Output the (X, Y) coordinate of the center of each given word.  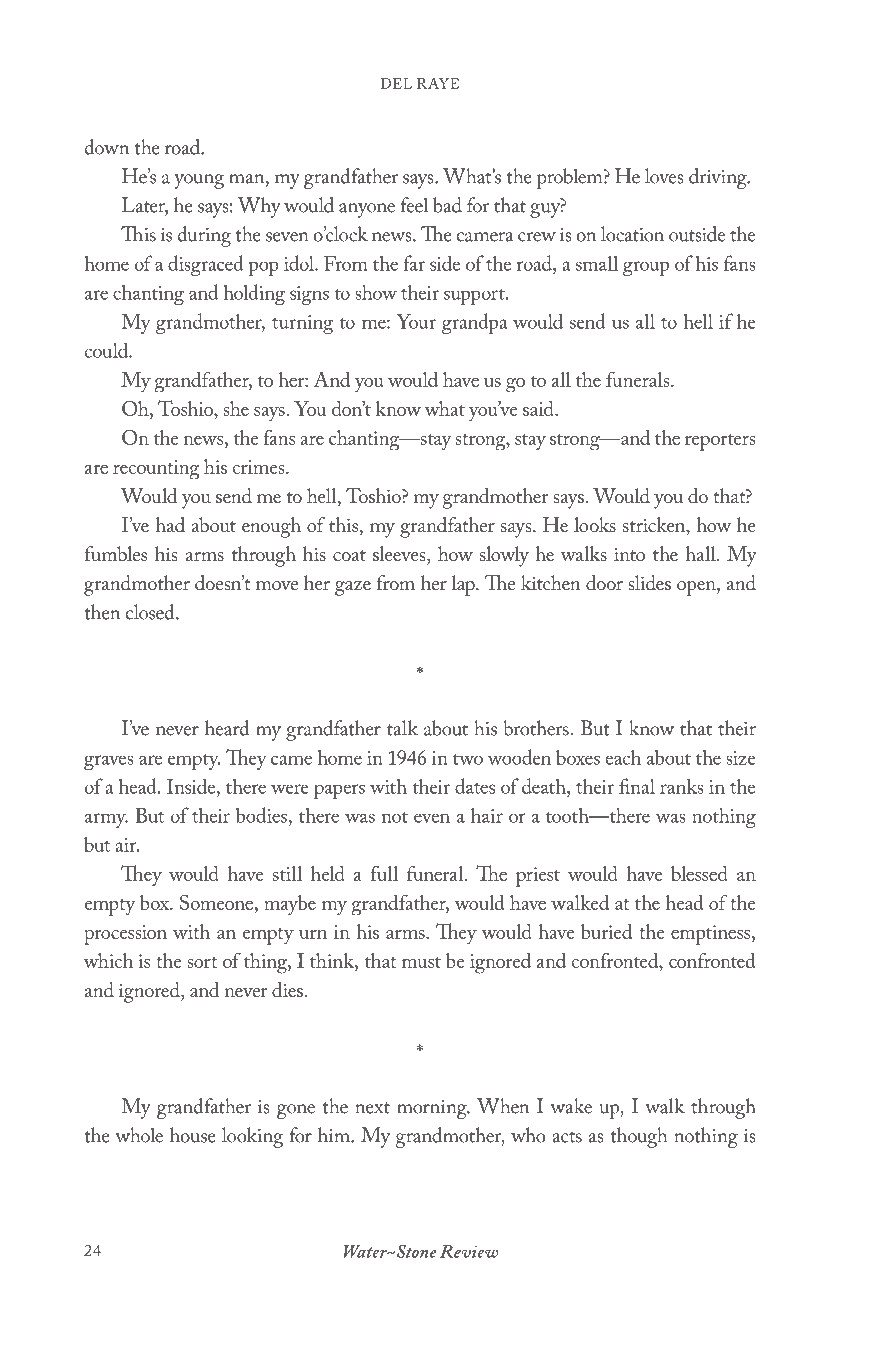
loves (664, 176)
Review (469, 1251)
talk (402, 728)
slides (649, 583)
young (199, 181)
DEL (396, 83)
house (193, 1135)
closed (151, 612)
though (638, 1137)
